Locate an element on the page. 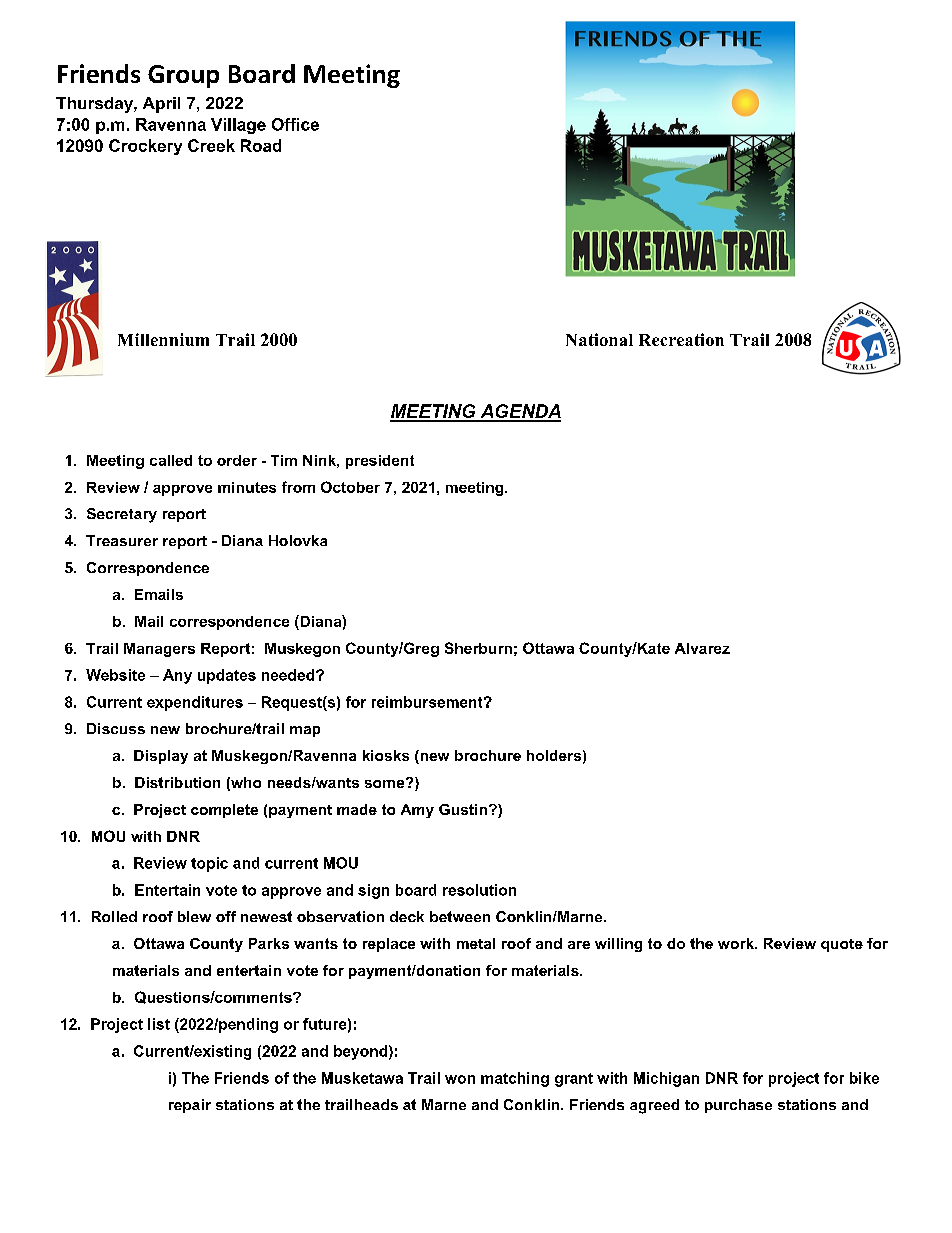  some is located at coordinates (386, 783).
